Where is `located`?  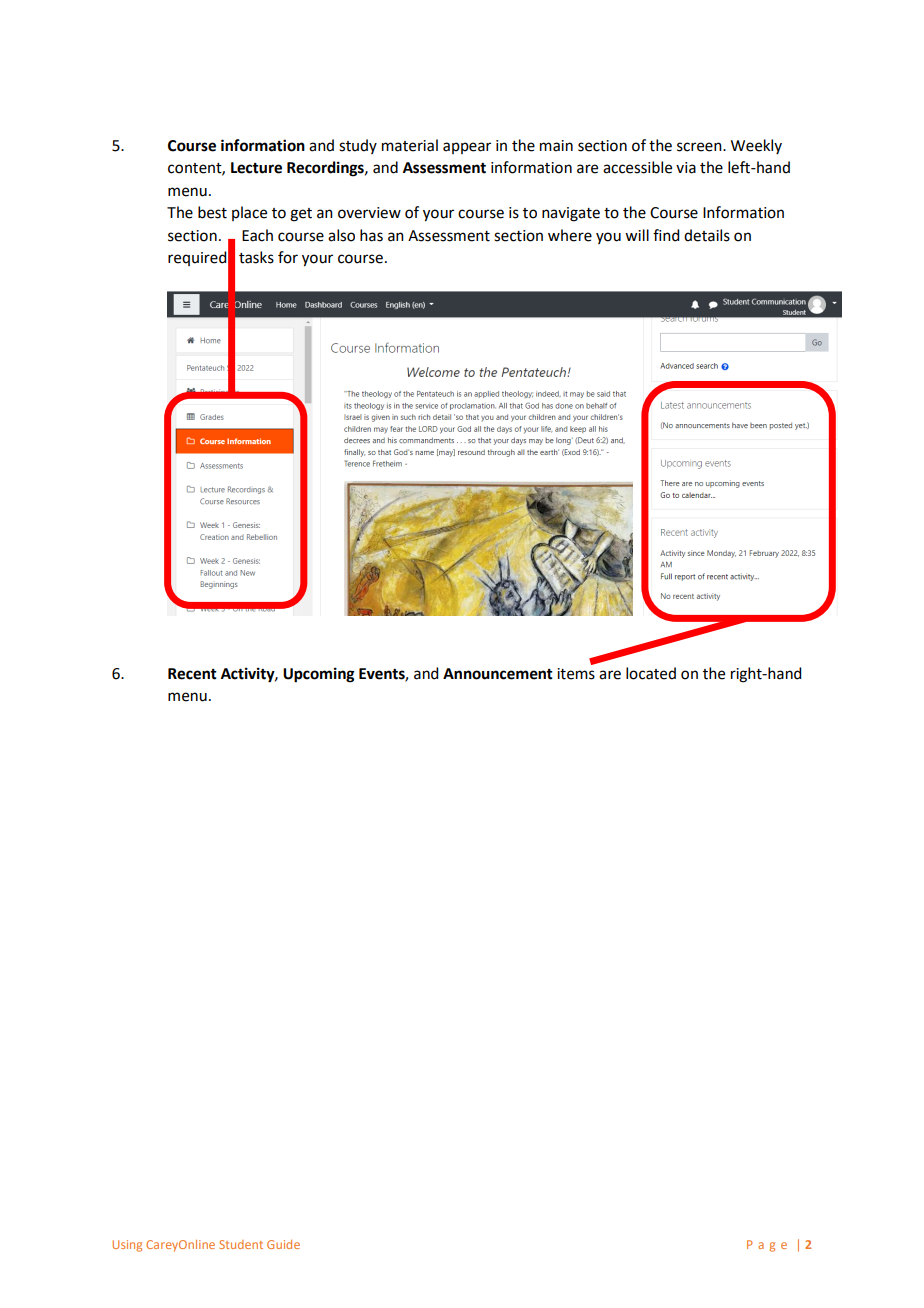 located is located at coordinates (651, 673).
